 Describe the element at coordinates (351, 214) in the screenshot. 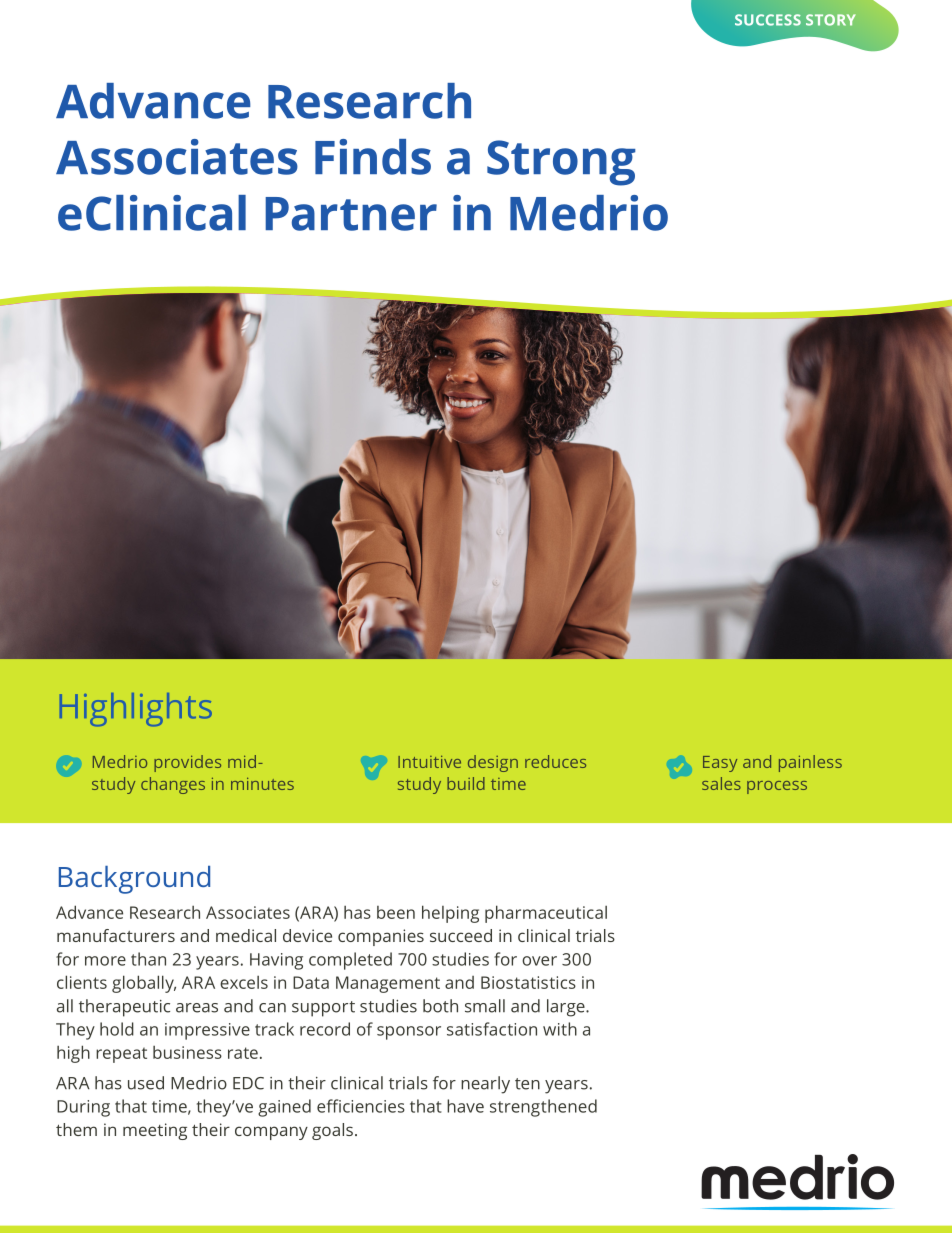

I see `Partner` at that location.
